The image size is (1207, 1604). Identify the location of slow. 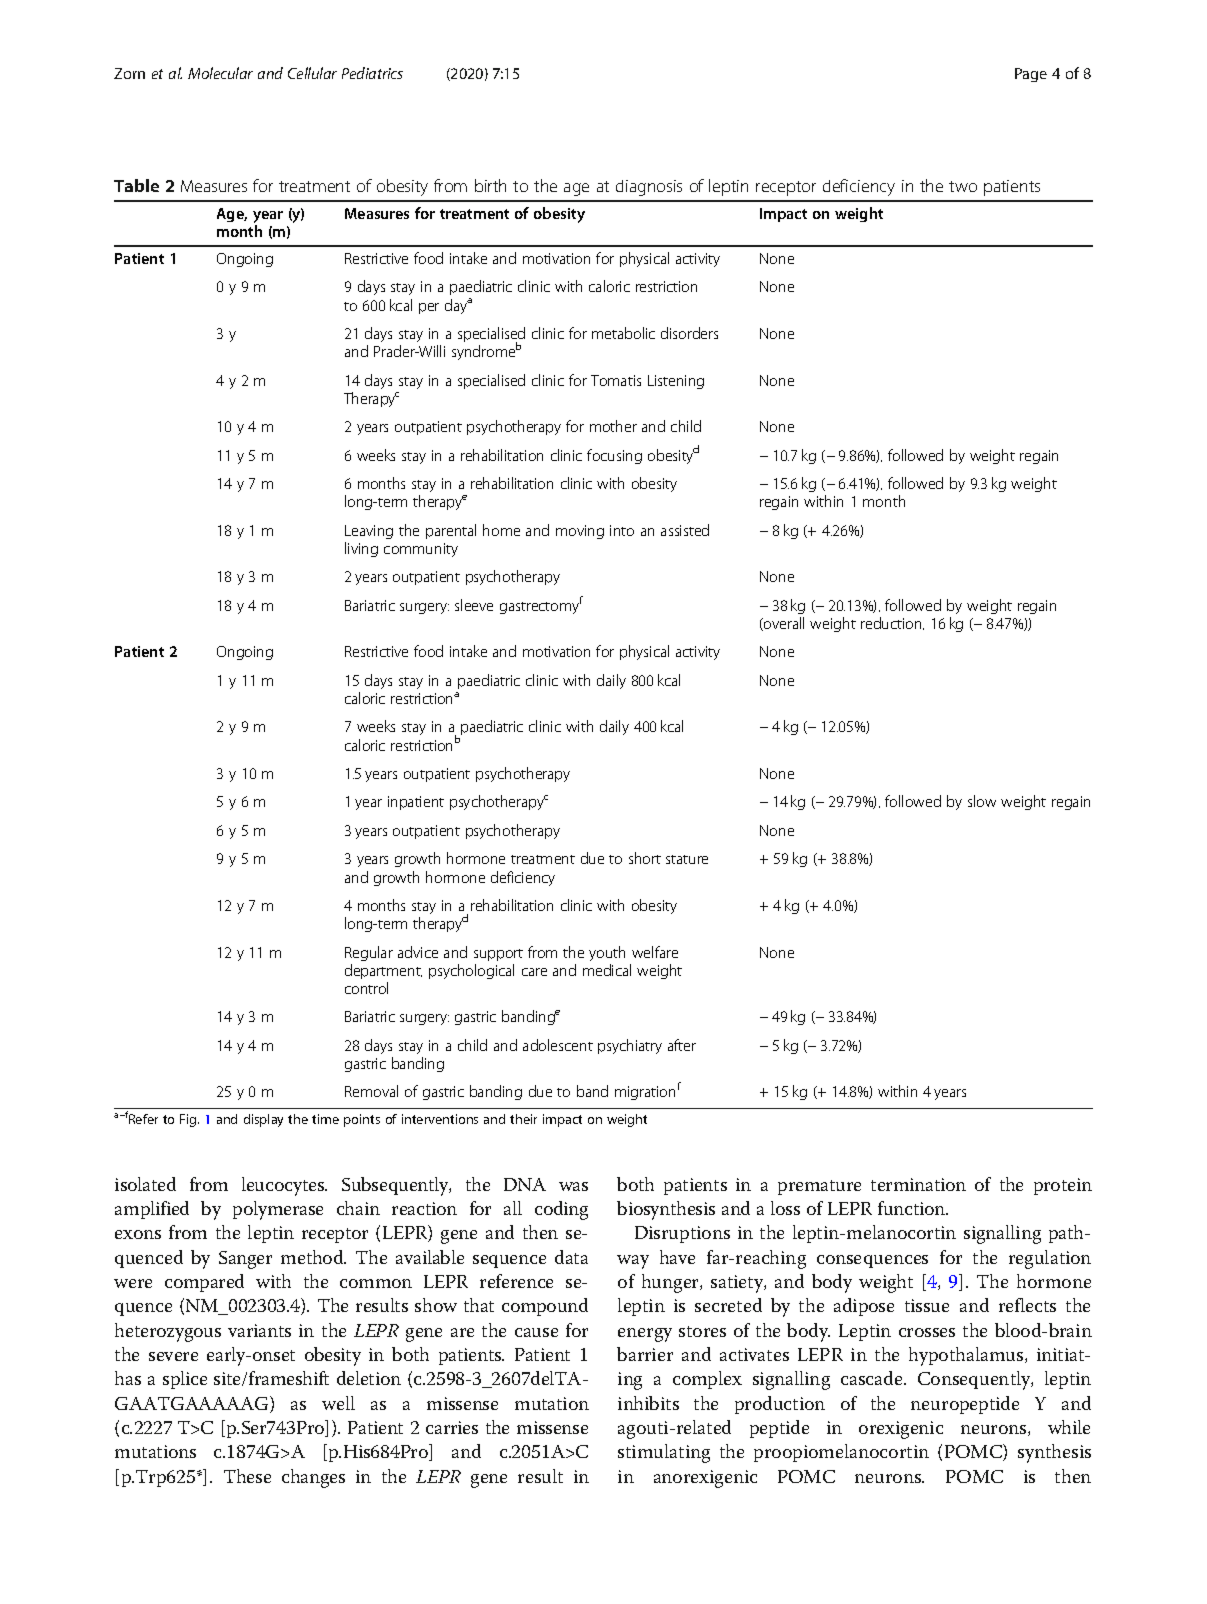
(982, 801).
